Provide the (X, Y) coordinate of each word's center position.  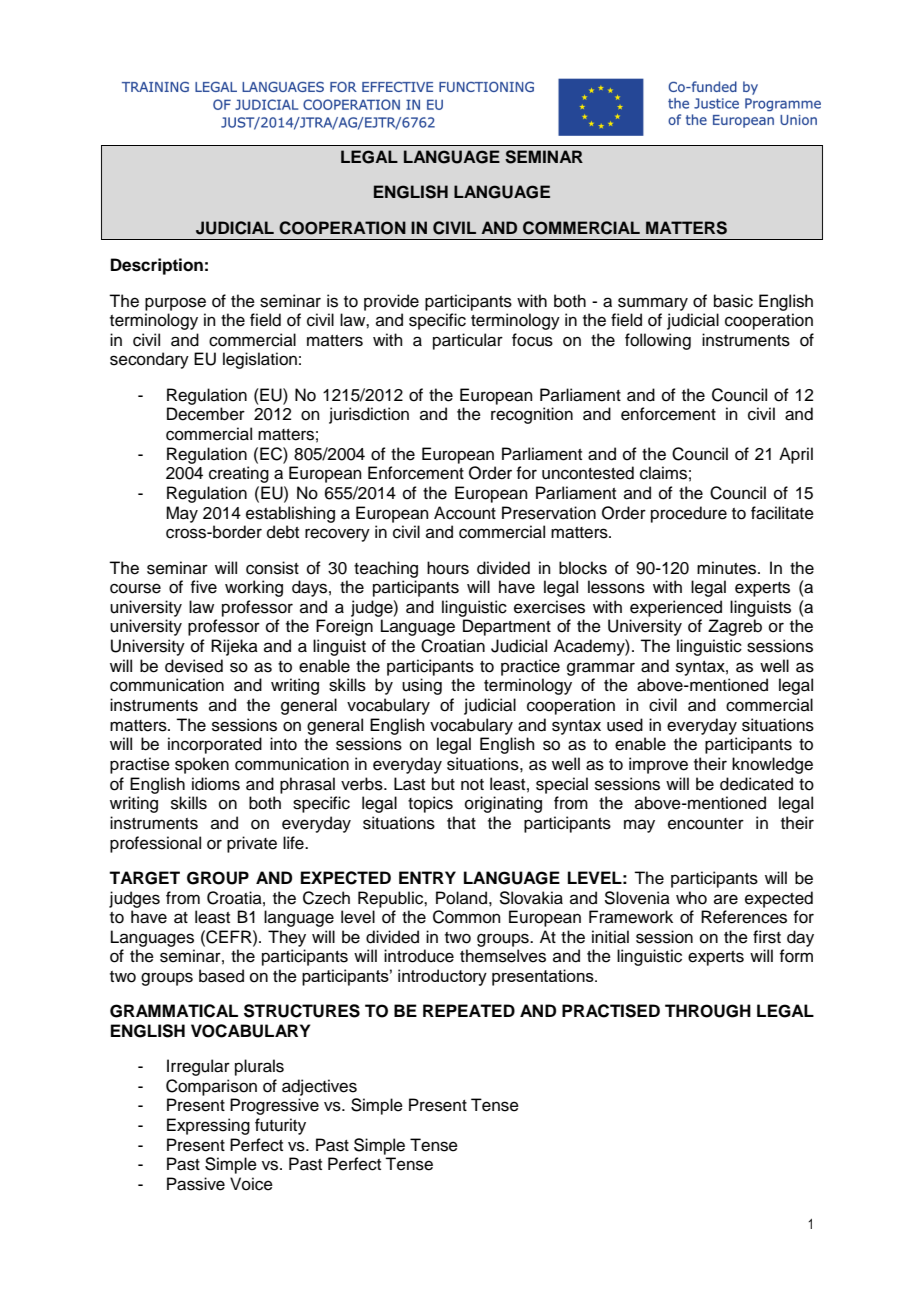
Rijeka (234, 647)
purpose (175, 304)
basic (733, 301)
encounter (706, 824)
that (461, 822)
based (221, 976)
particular (468, 341)
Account (465, 513)
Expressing (208, 1126)
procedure (689, 514)
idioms (216, 784)
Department (507, 627)
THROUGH (708, 1011)
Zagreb (735, 627)
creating (239, 474)
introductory (442, 977)
